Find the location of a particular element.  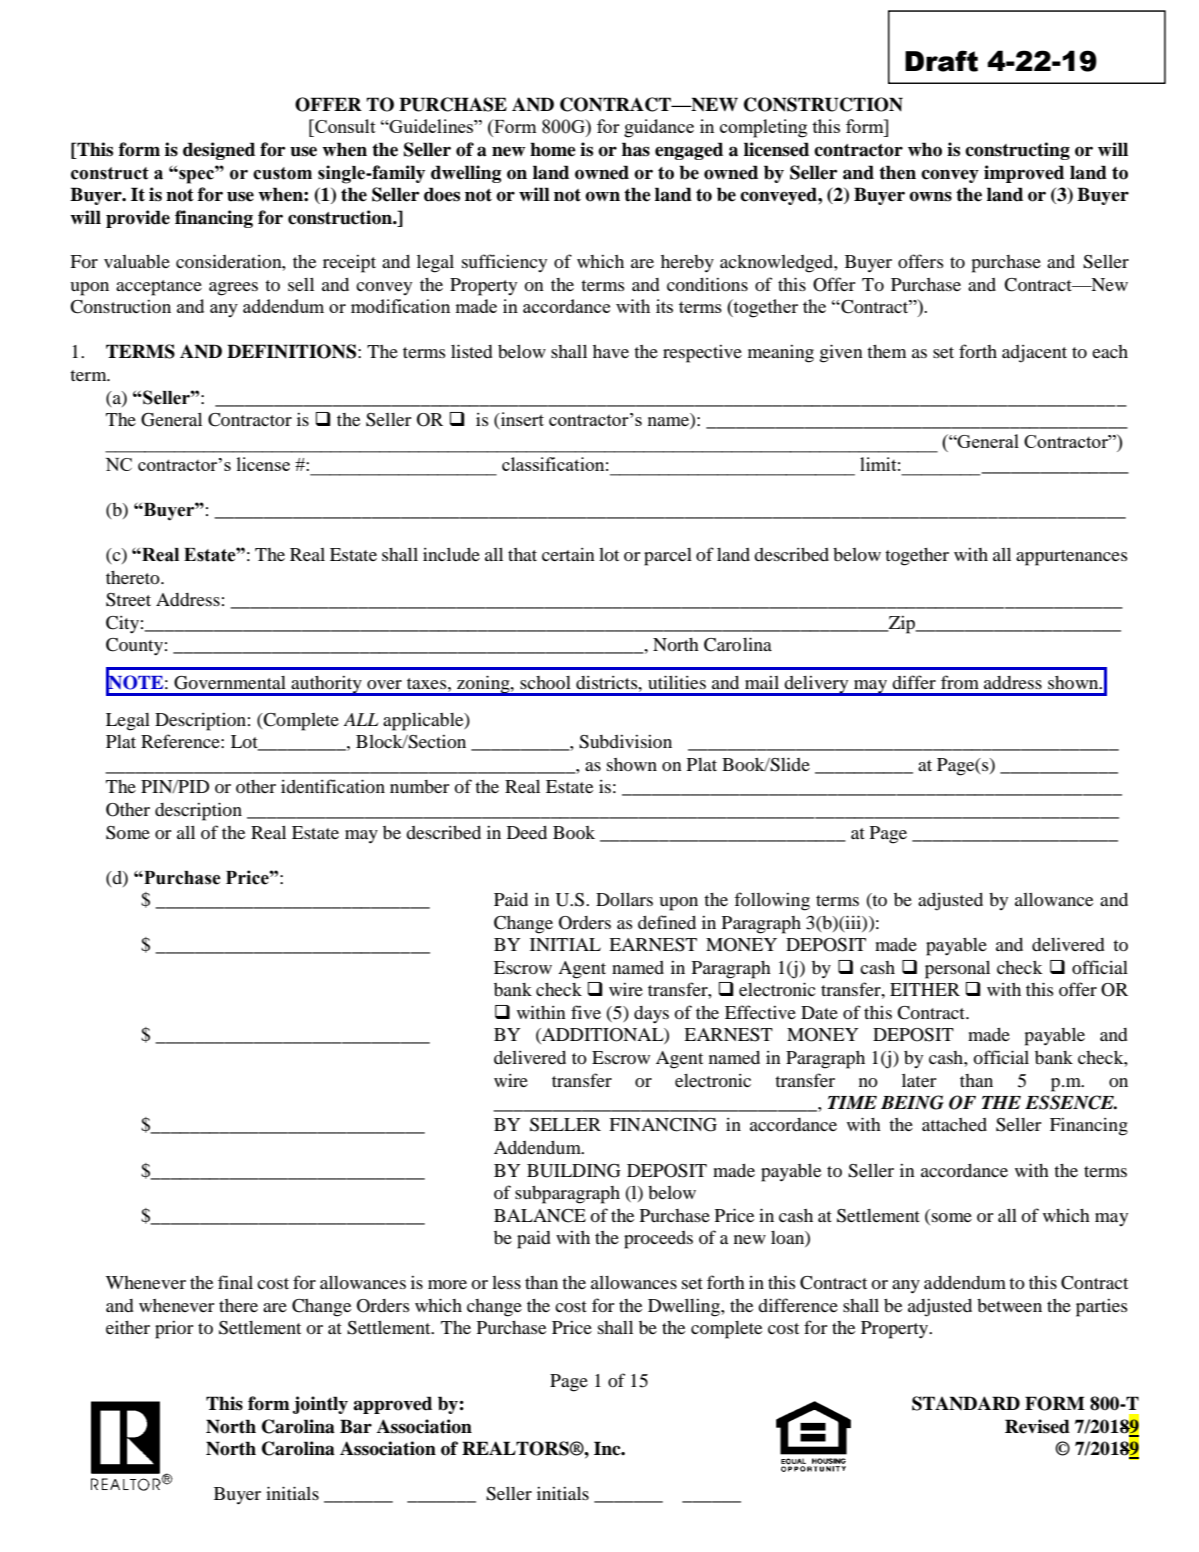

certain is located at coordinates (568, 554).
